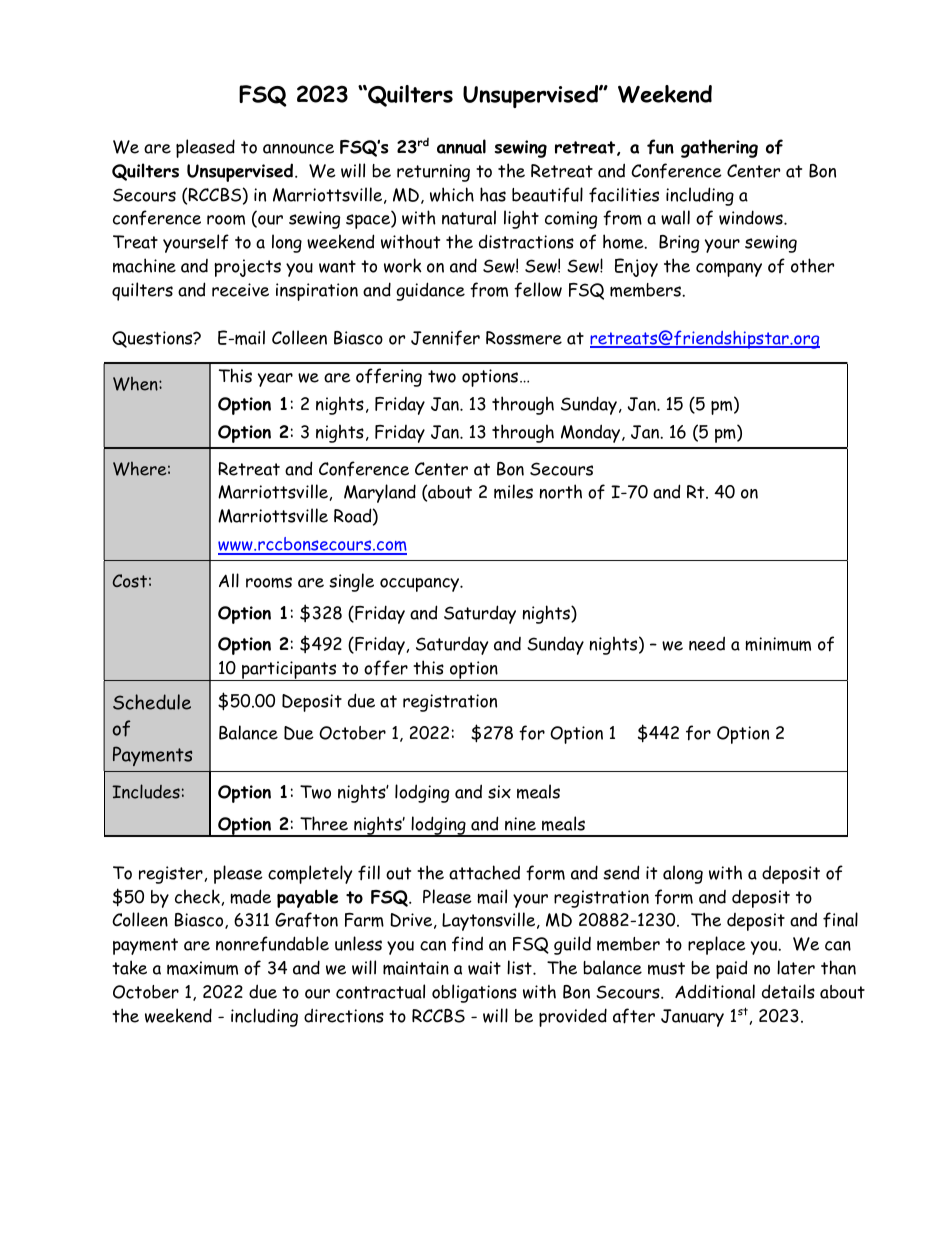 The height and width of the page is (1233, 952). I want to click on minimum, so click(778, 644).
